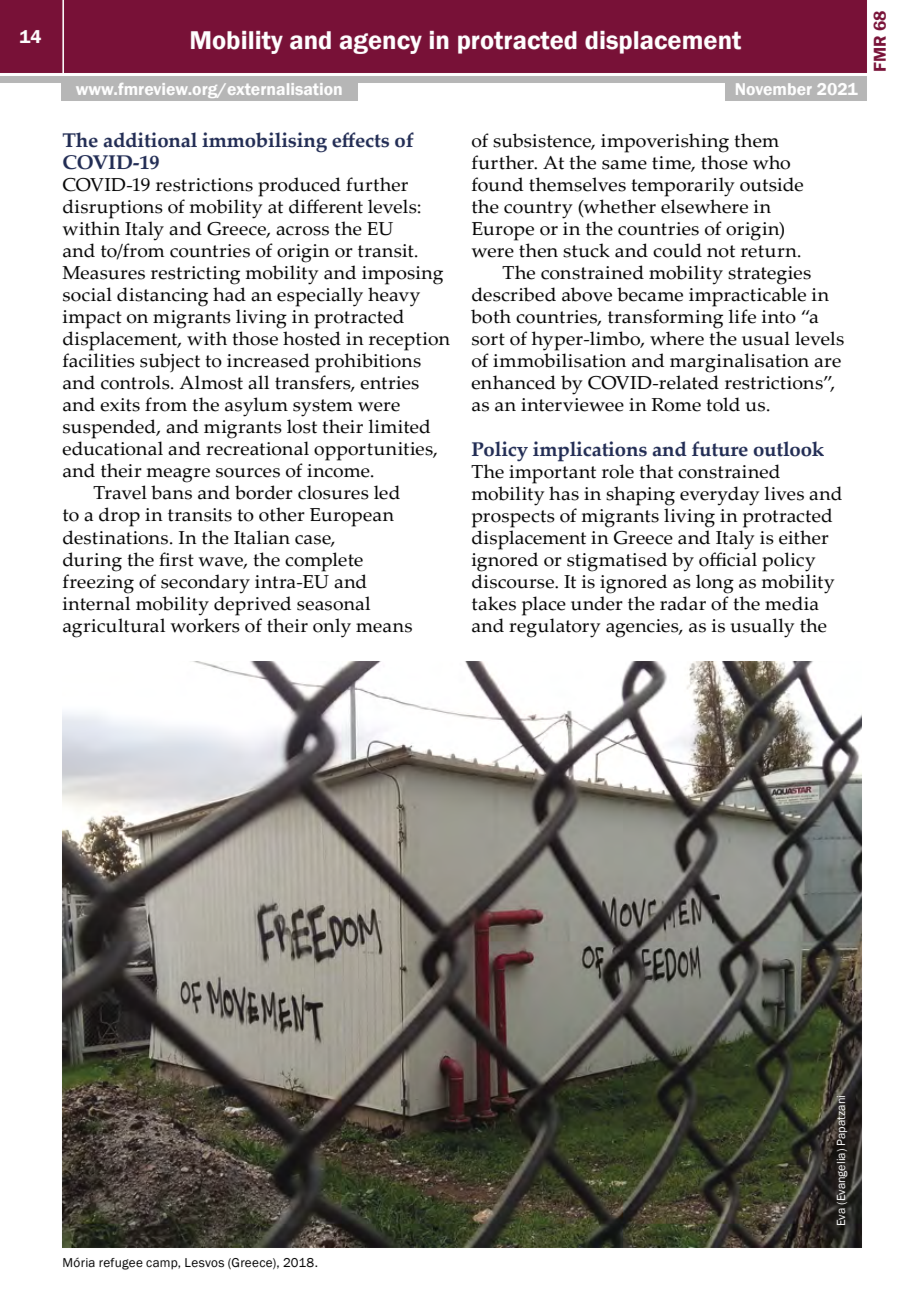  I want to click on workers, so click(205, 625).
